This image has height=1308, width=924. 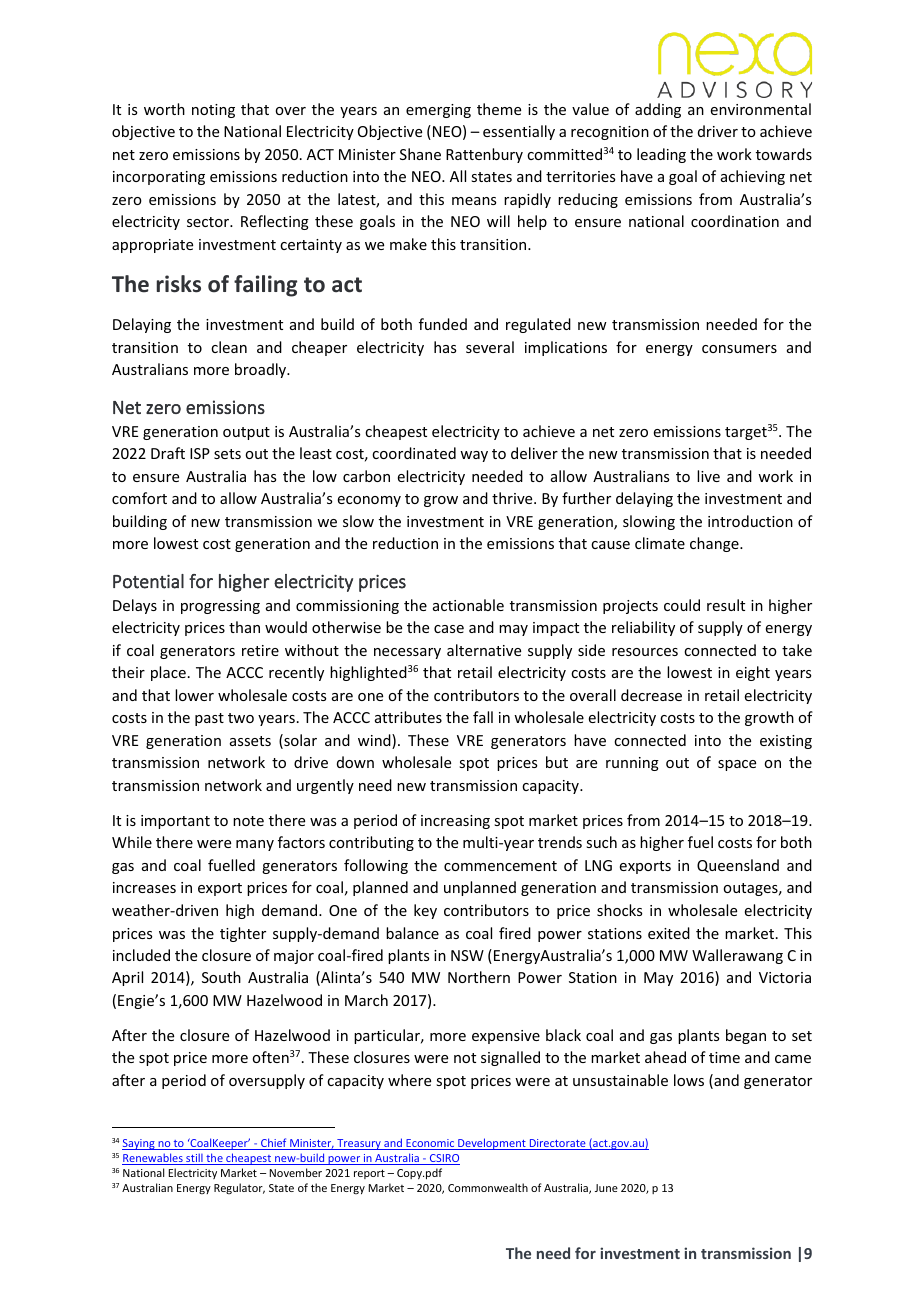 What do you see at coordinates (738, 866) in the image?
I see `Queensland` at bounding box center [738, 866].
